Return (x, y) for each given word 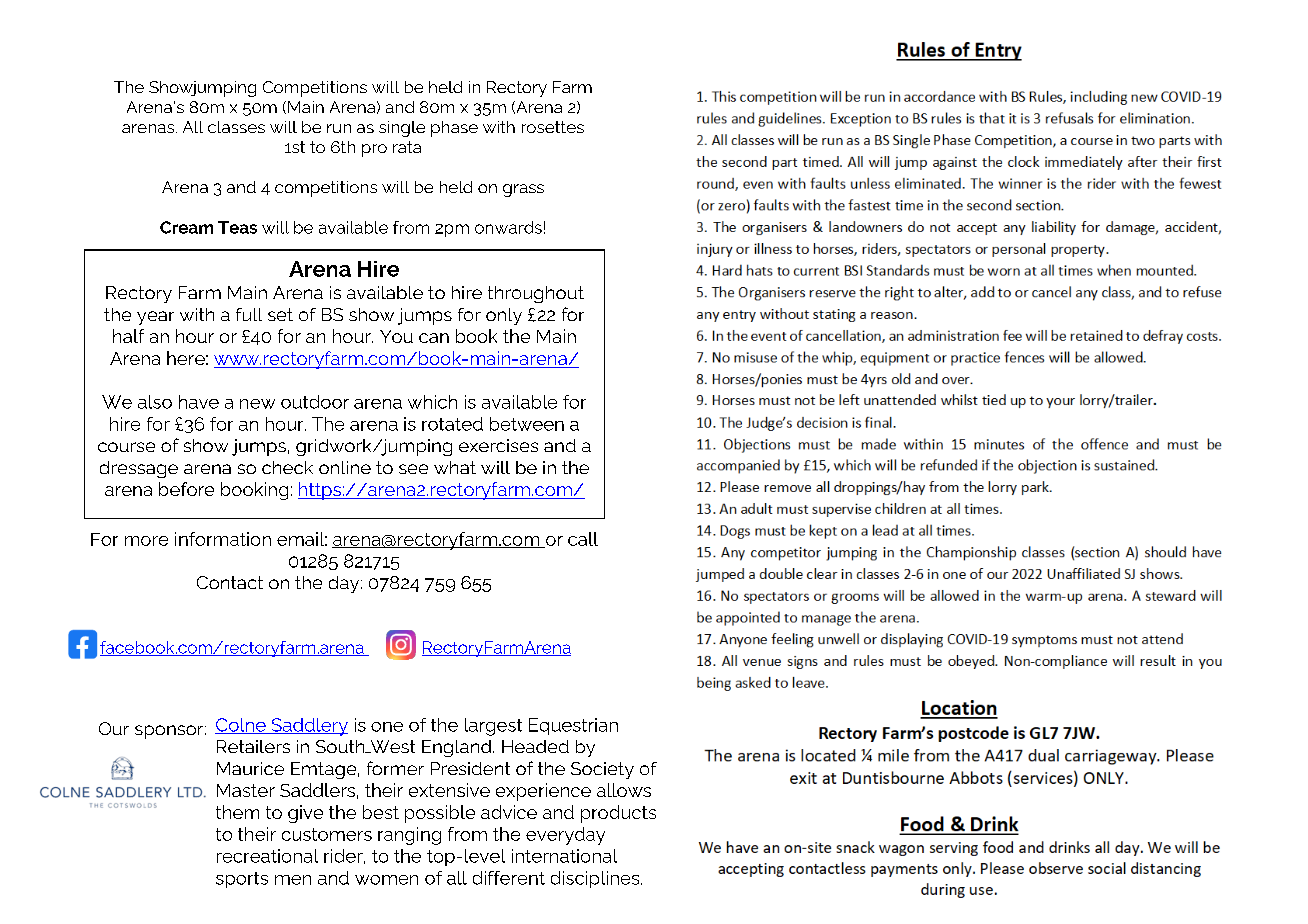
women (386, 880)
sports (242, 880)
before (186, 489)
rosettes (553, 127)
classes (236, 127)
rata (407, 147)
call (583, 539)
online (345, 467)
